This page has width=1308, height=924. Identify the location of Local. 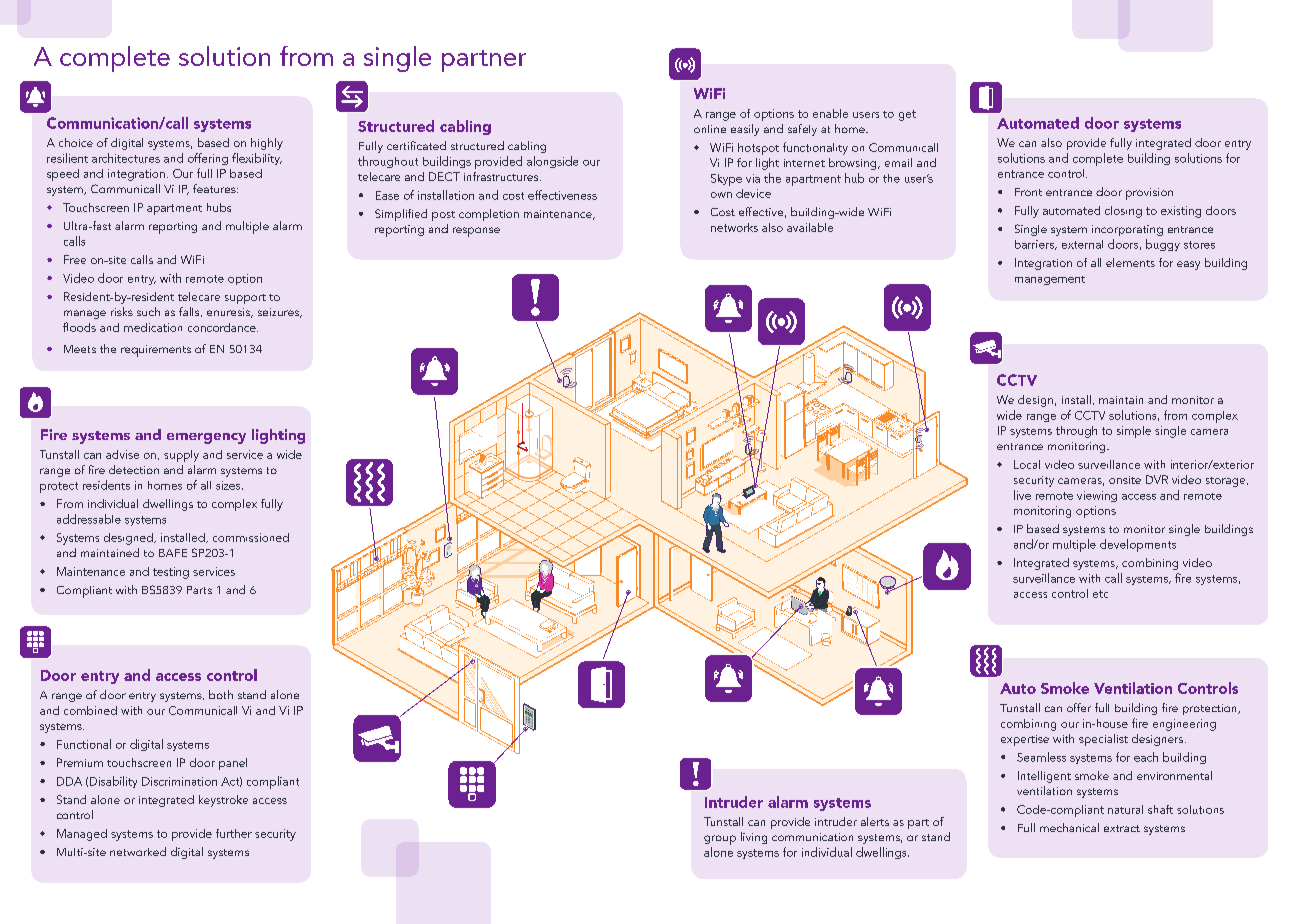
(1027, 464).
